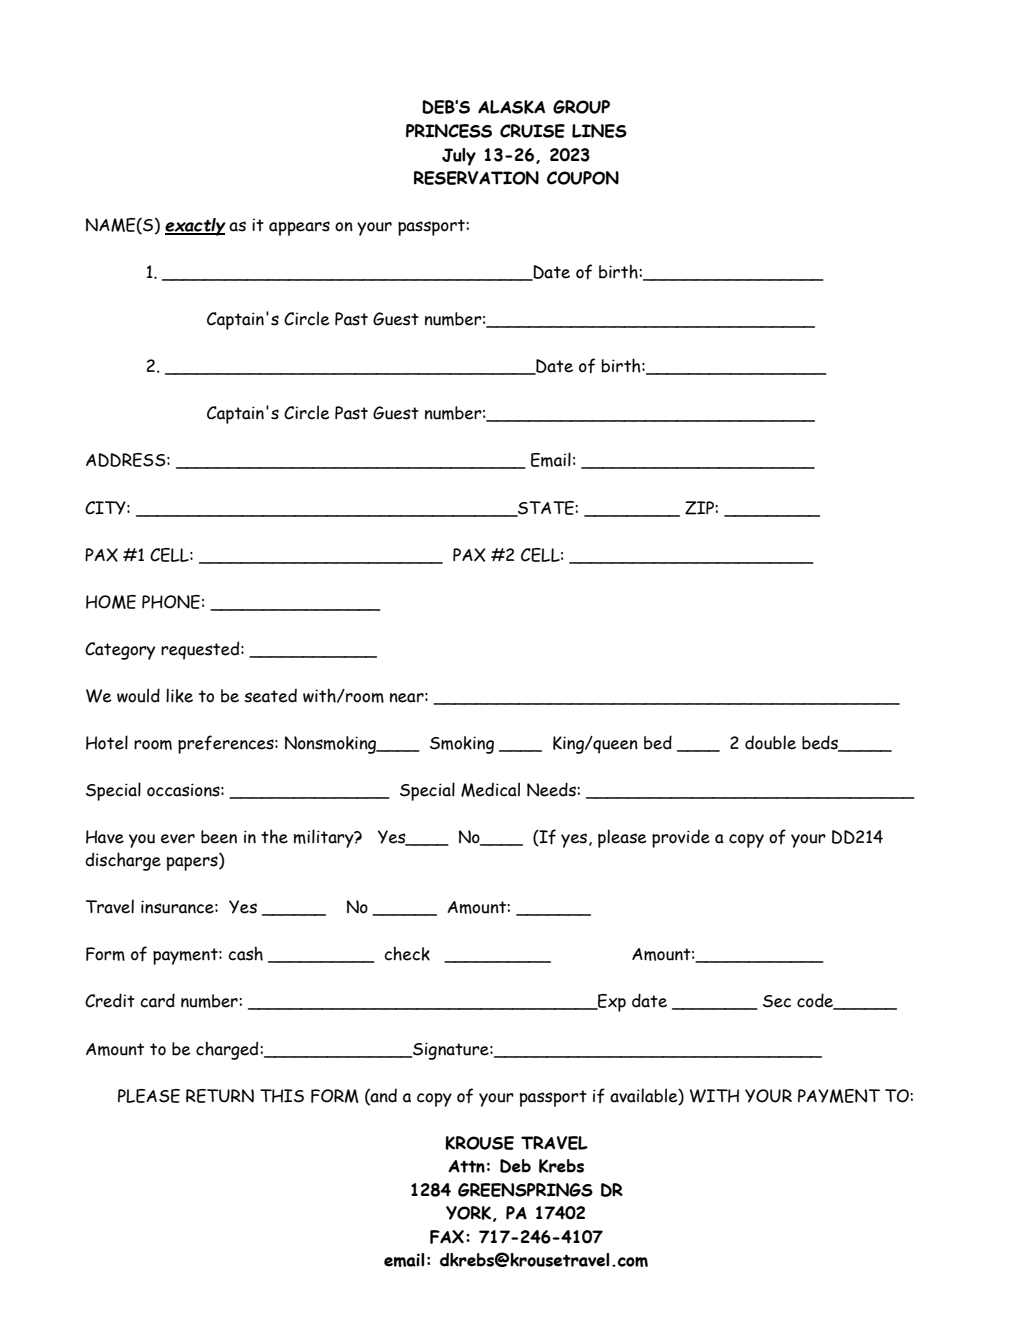 Image resolution: width=1033 pixels, height=1337 pixels. I want to click on PRINCESS, so click(449, 131).
